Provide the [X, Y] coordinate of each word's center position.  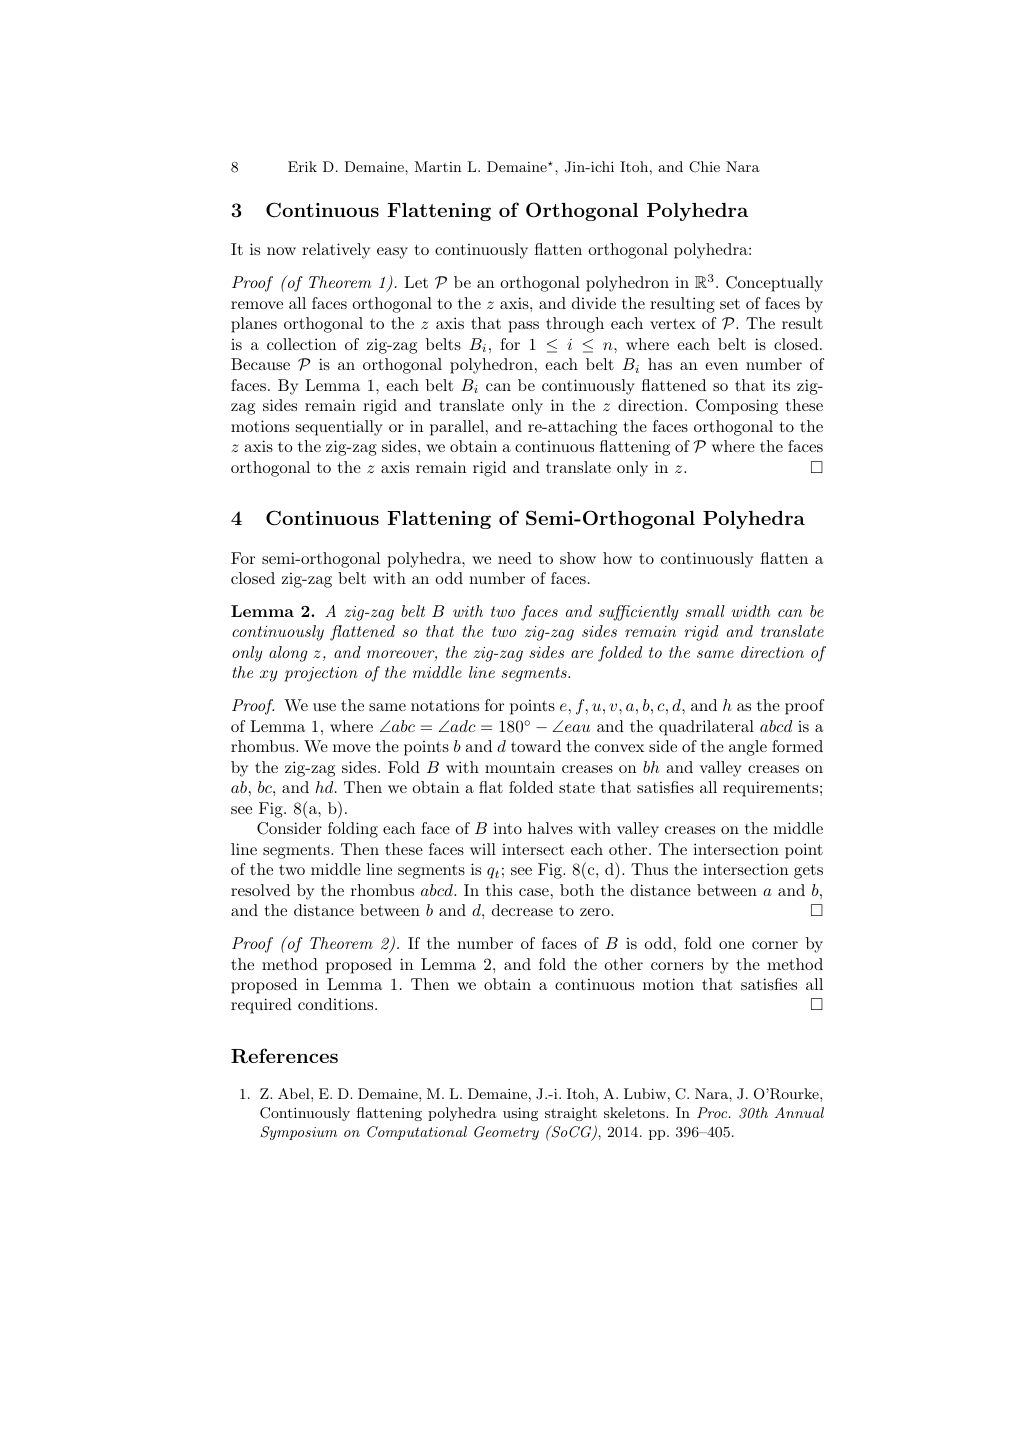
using [520, 1114]
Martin [438, 166]
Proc [713, 1112]
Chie [704, 167]
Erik [302, 166]
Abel [295, 1093]
